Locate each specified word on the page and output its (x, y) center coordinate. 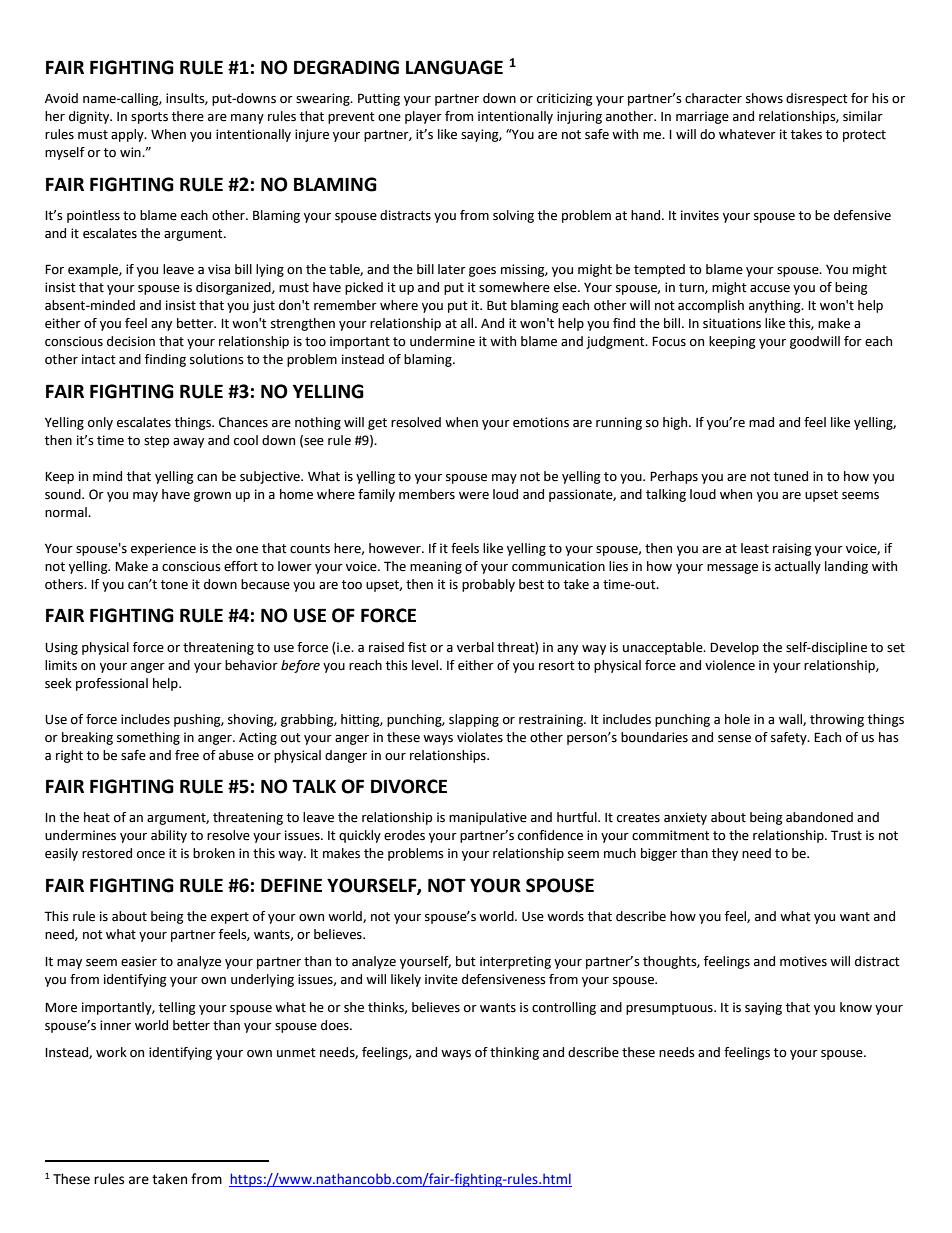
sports (149, 118)
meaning (436, 567)
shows (764, 98)
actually (798, 567)
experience (163, 549)
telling (177, 1008)
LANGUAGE (454, 67)
